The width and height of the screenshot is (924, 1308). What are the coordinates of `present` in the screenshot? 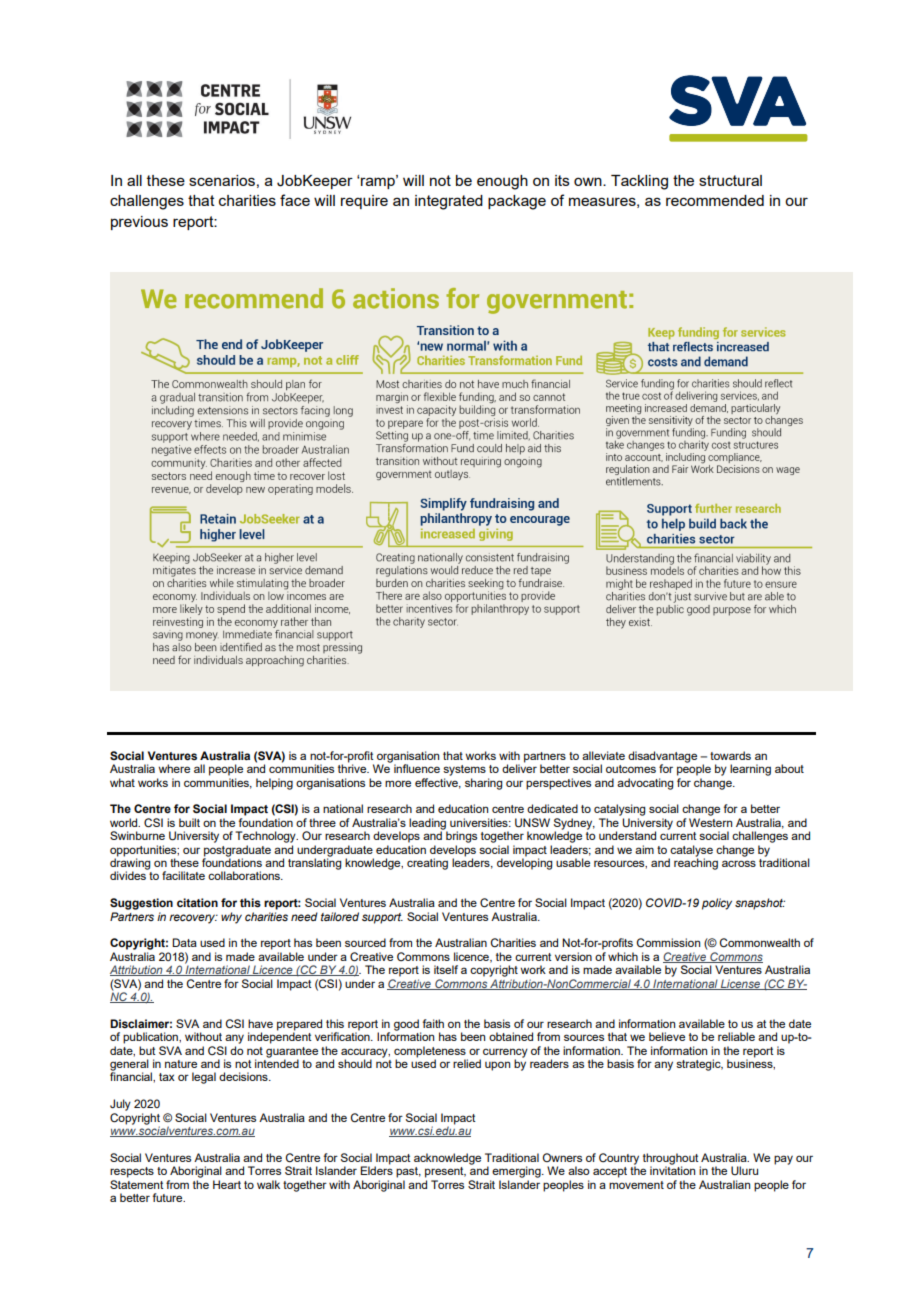 It's located at (445, 1172).
